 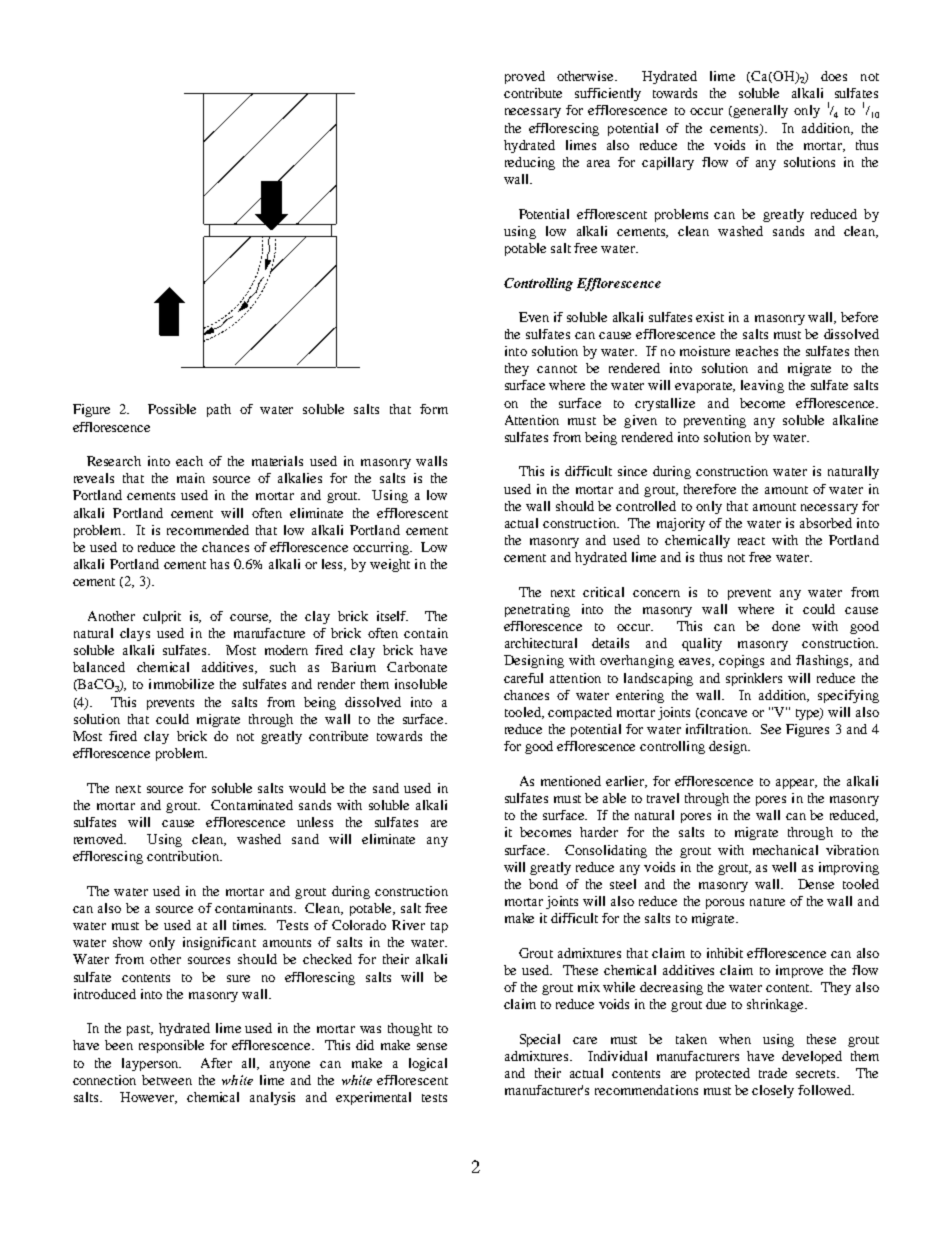 I want to click on penetrating, so click(x=537, y=610).
